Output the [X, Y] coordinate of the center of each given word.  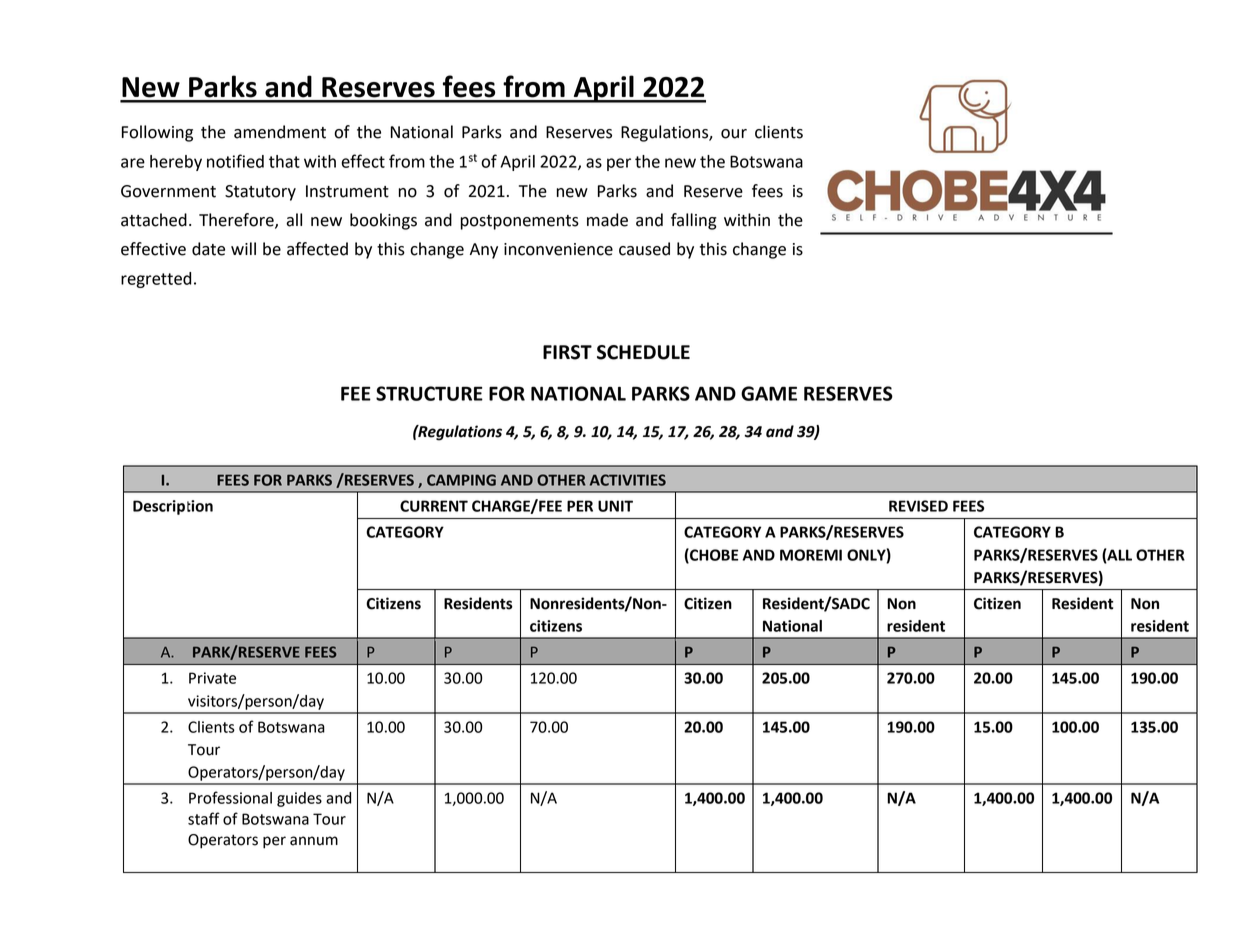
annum [314, 841]
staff [204, 818]
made [607, 220]
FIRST [567, 352]
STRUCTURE [429, 393]
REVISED [918, 506]
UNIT [615, 506]
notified [235, 161]
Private [212, 678]
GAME [769, 393]
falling [694, 221]
